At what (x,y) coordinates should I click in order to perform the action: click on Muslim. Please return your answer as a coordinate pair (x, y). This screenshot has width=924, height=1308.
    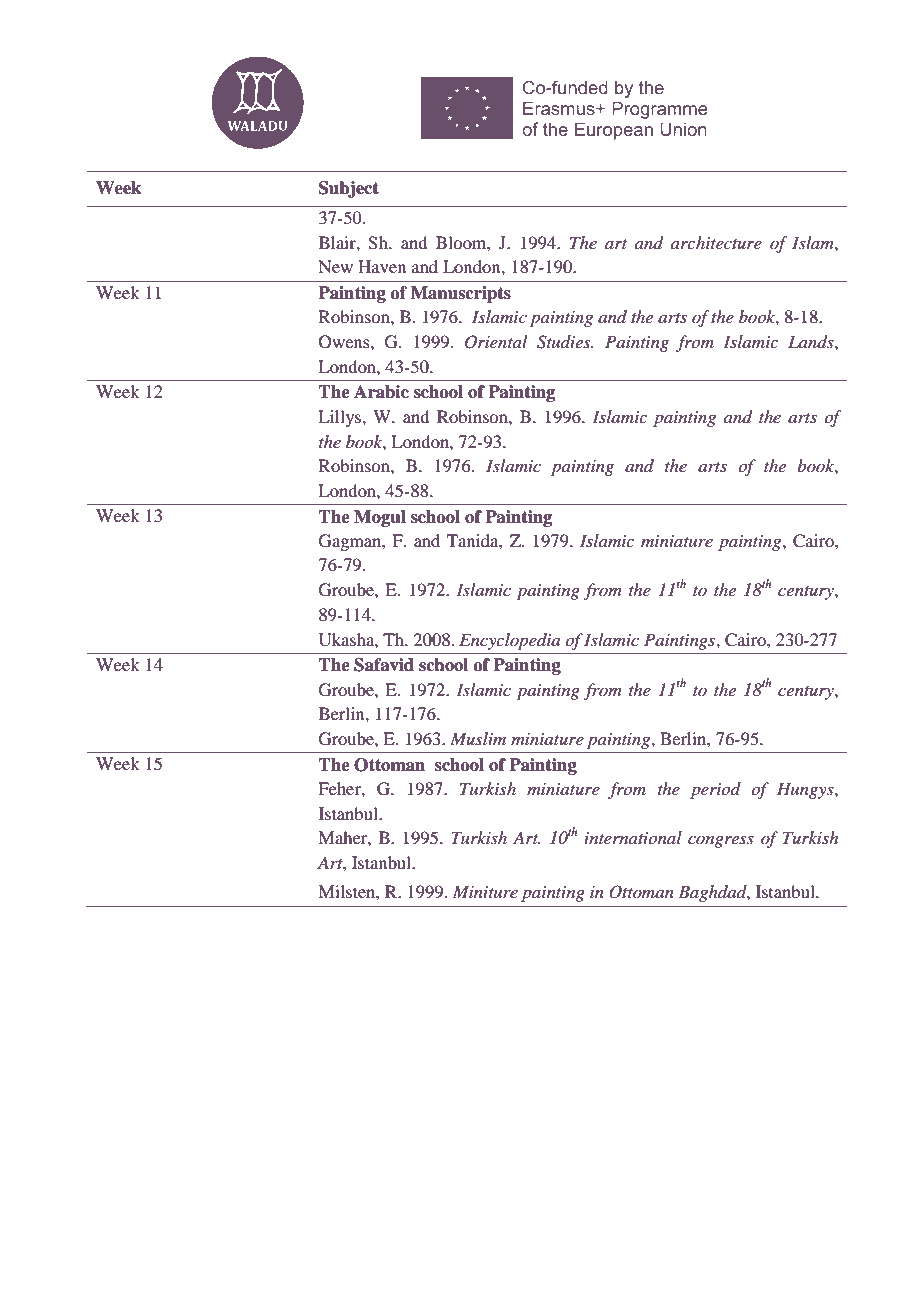
    Looking at the image, I should click on (478, 738).
